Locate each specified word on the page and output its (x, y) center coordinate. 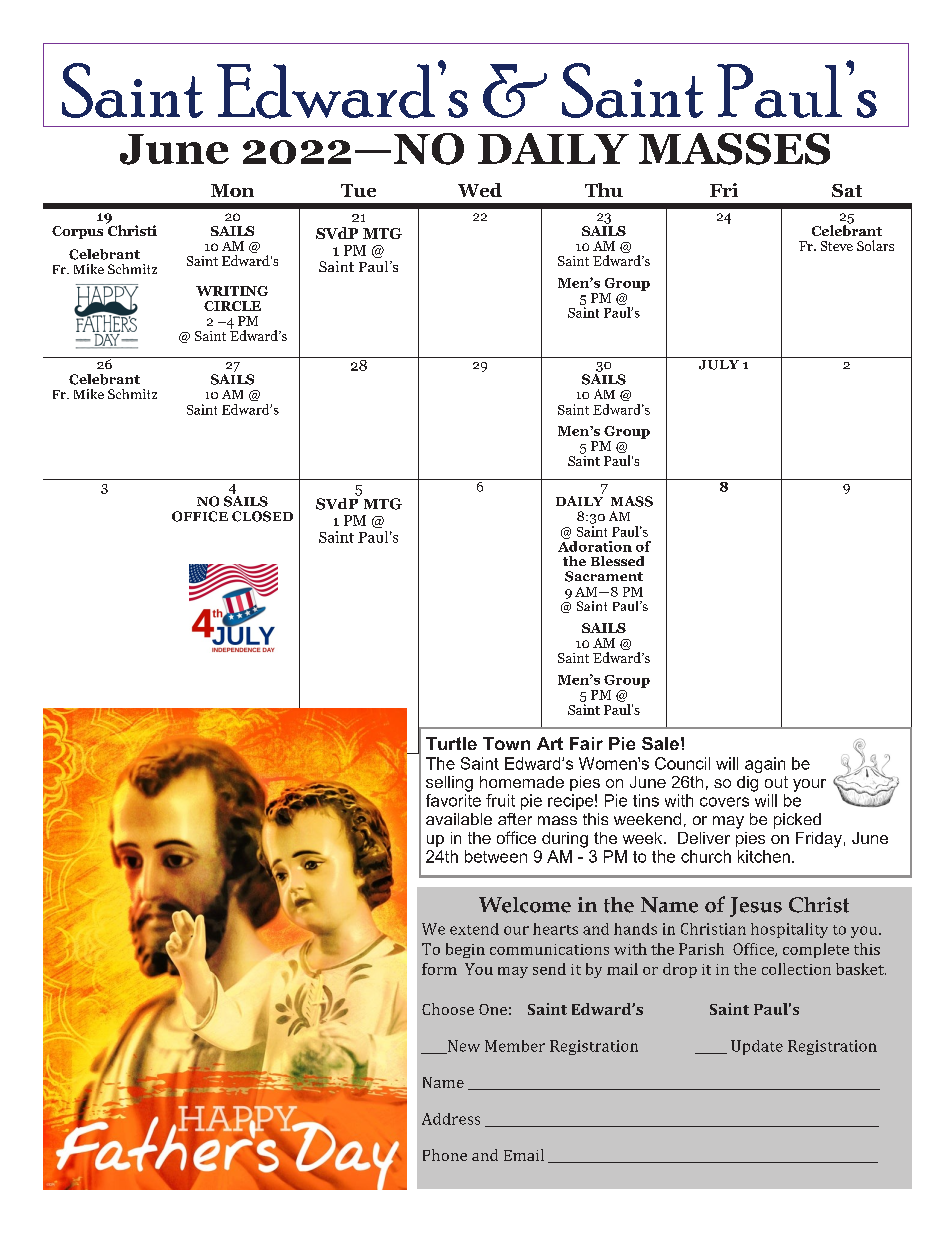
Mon (232, 190)
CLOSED (262, 516)
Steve (837, 246)
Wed (480, 190)
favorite (453, 799)
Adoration (595, 545)
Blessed (617, 561)
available (459, 819)
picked (797, 821)
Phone (445, 1155)
